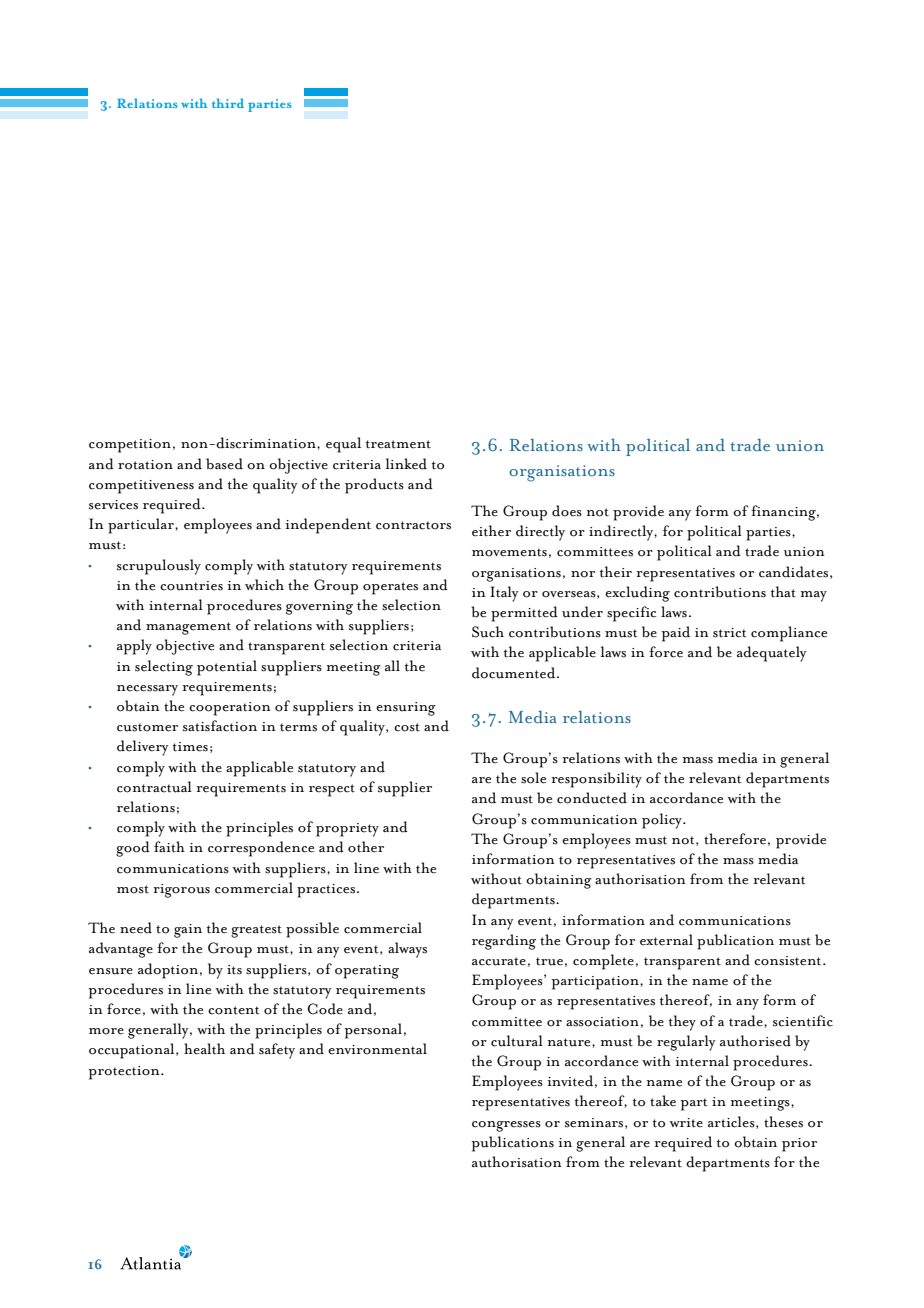 Image resolution: width=924 pixels, height=1308 pixels. Describe the element at coordinates (188, 628) in the screenshot. I see `management` at that location.
